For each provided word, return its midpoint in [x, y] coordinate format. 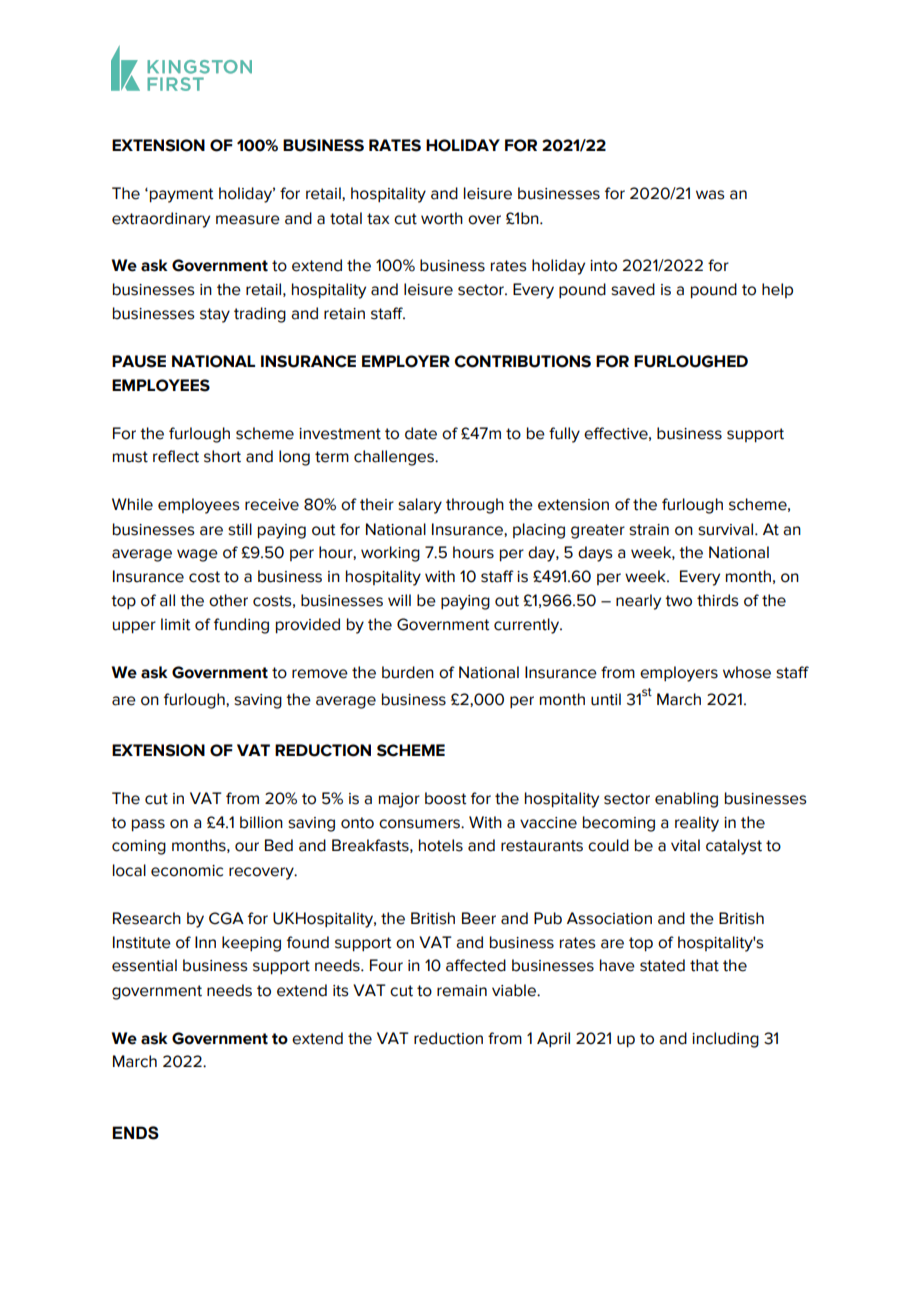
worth [442, 218]
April [553, 1040]
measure [248, 220]
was [710, 195]
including [725, 1040]
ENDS [135, 1133]
